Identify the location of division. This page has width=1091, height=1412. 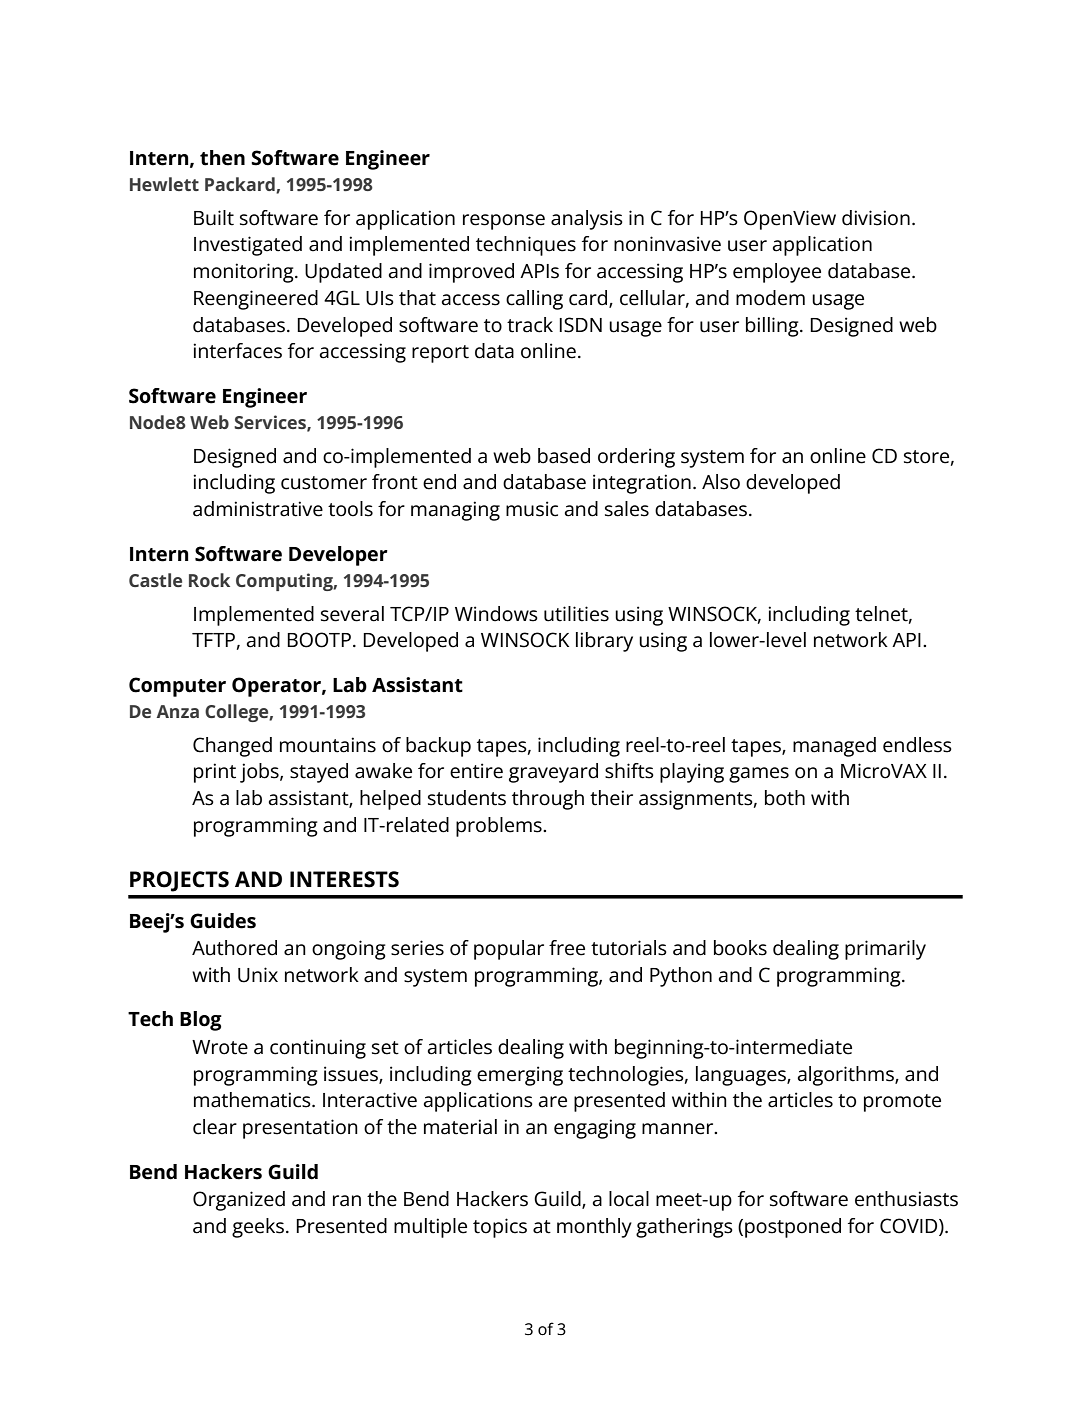
(876, 218).
